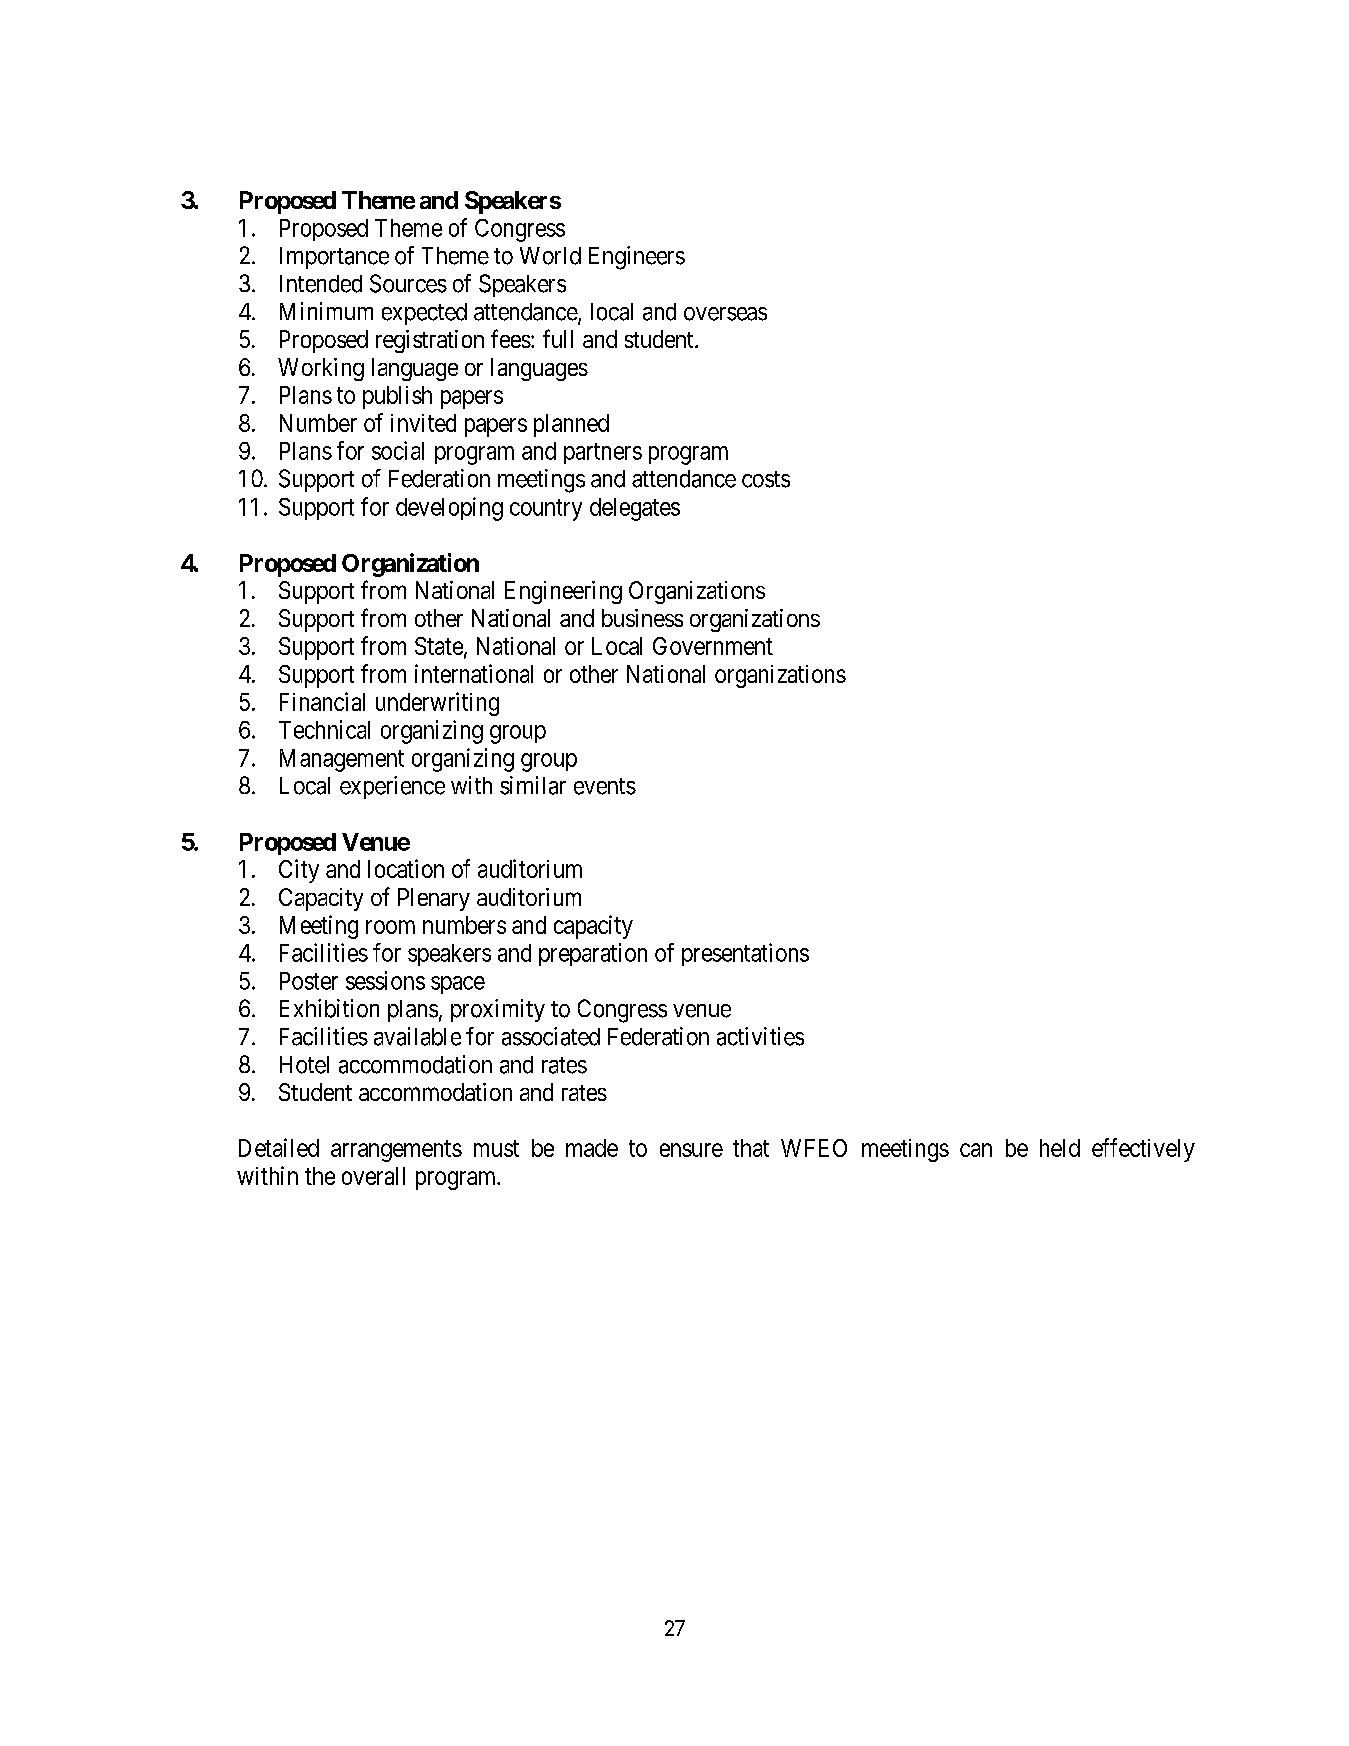  Describe the element at coordinates (637, 258) in the document. I see `Engineers` at that location.
